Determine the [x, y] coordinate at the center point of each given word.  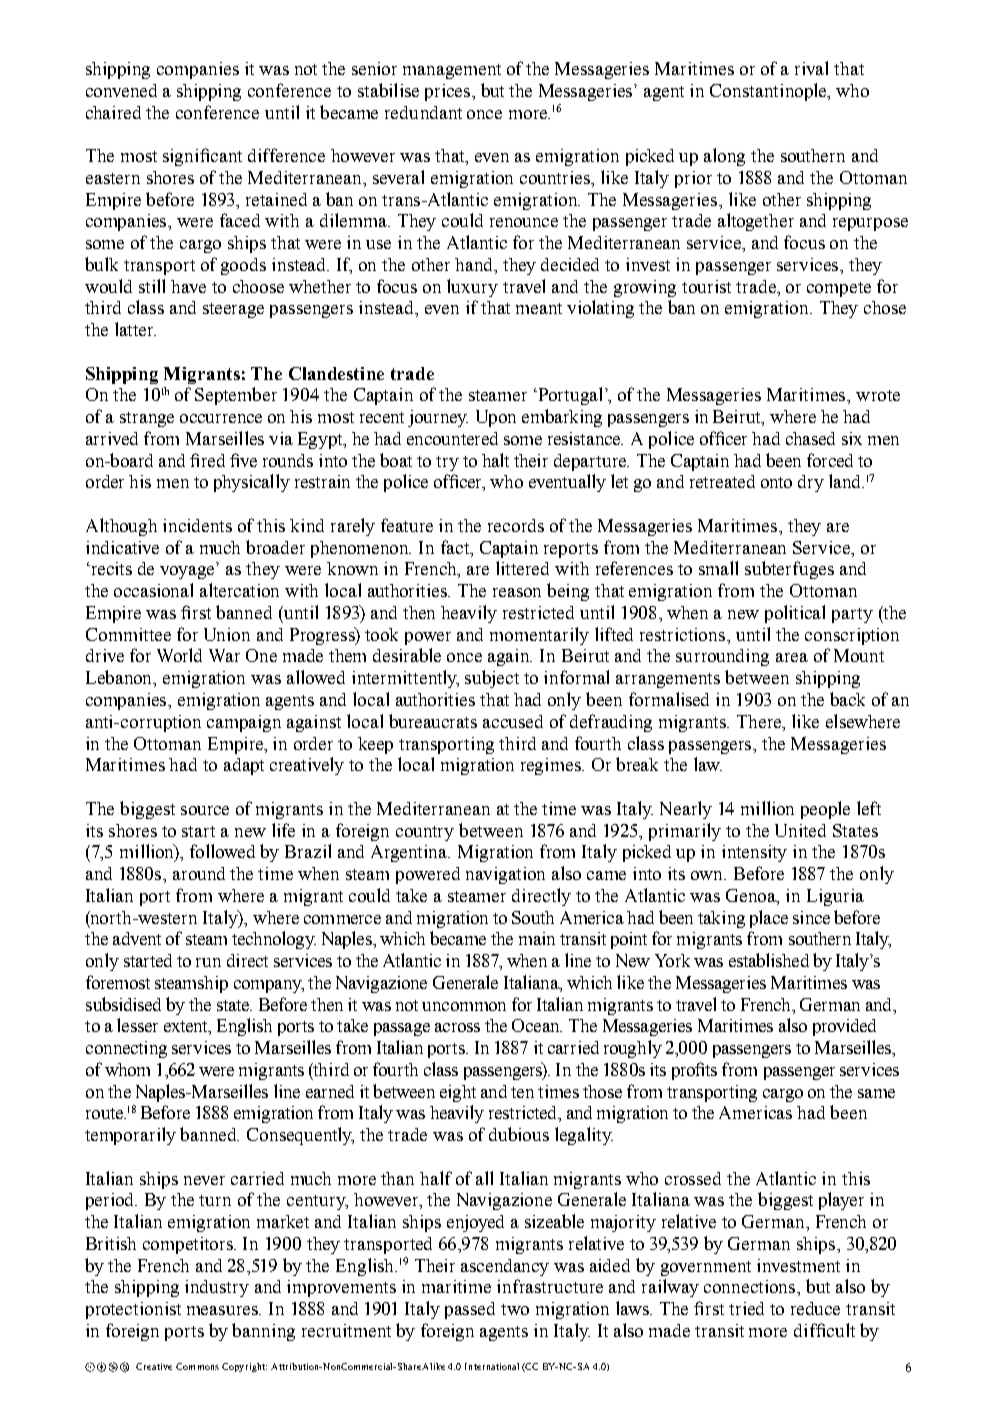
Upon [496, 418]
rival [811, 68]
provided [844, 1027]
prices [449, 92]
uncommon [464, 1006]
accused [513, 721]
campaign [244, 723]
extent [187, 1028]
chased [810, 438]
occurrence [221, 418]
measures [224, 1310]
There [760, 721]
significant [202, 157]
